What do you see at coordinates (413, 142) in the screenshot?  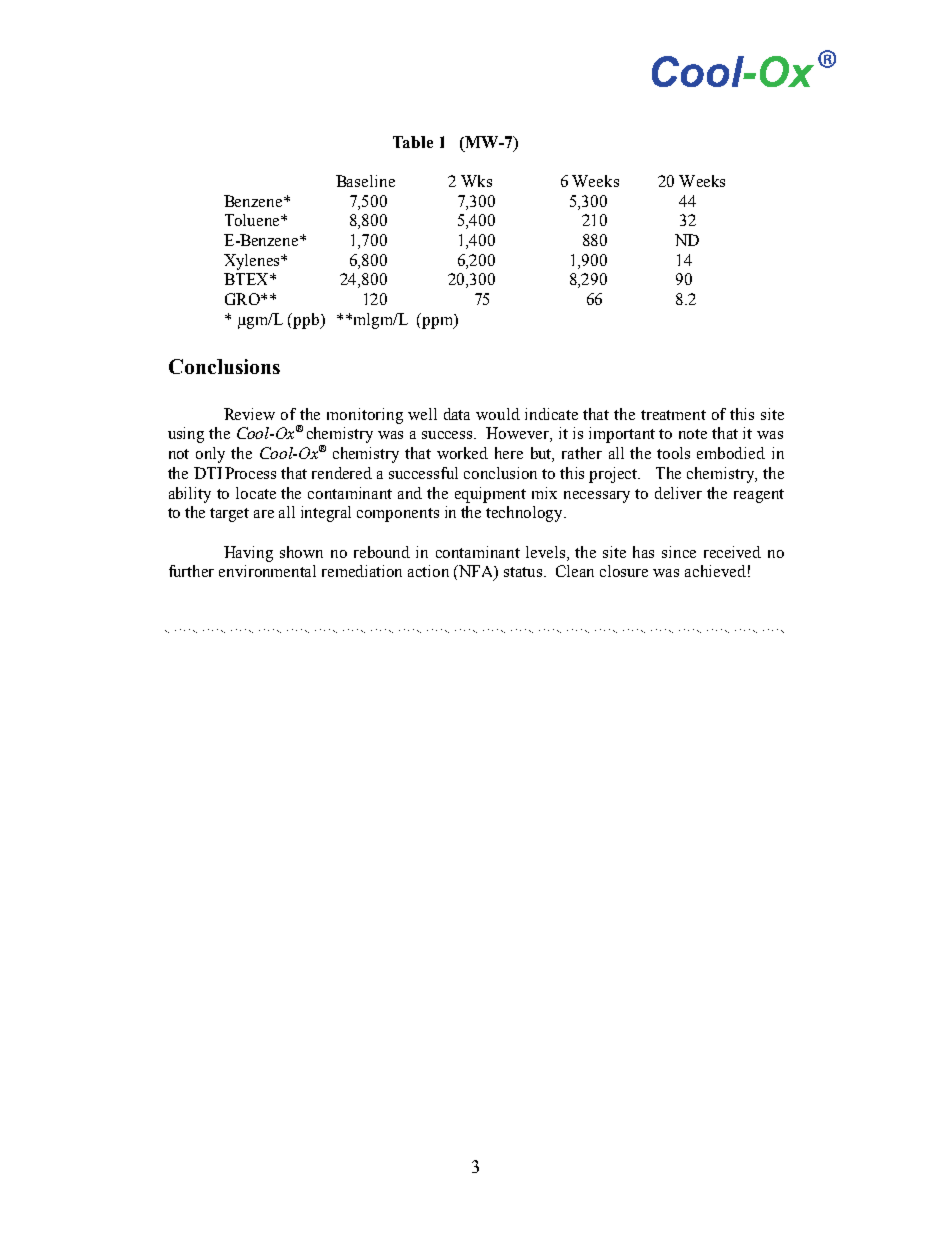 I see `Table` at bounding box center [413, 142].
